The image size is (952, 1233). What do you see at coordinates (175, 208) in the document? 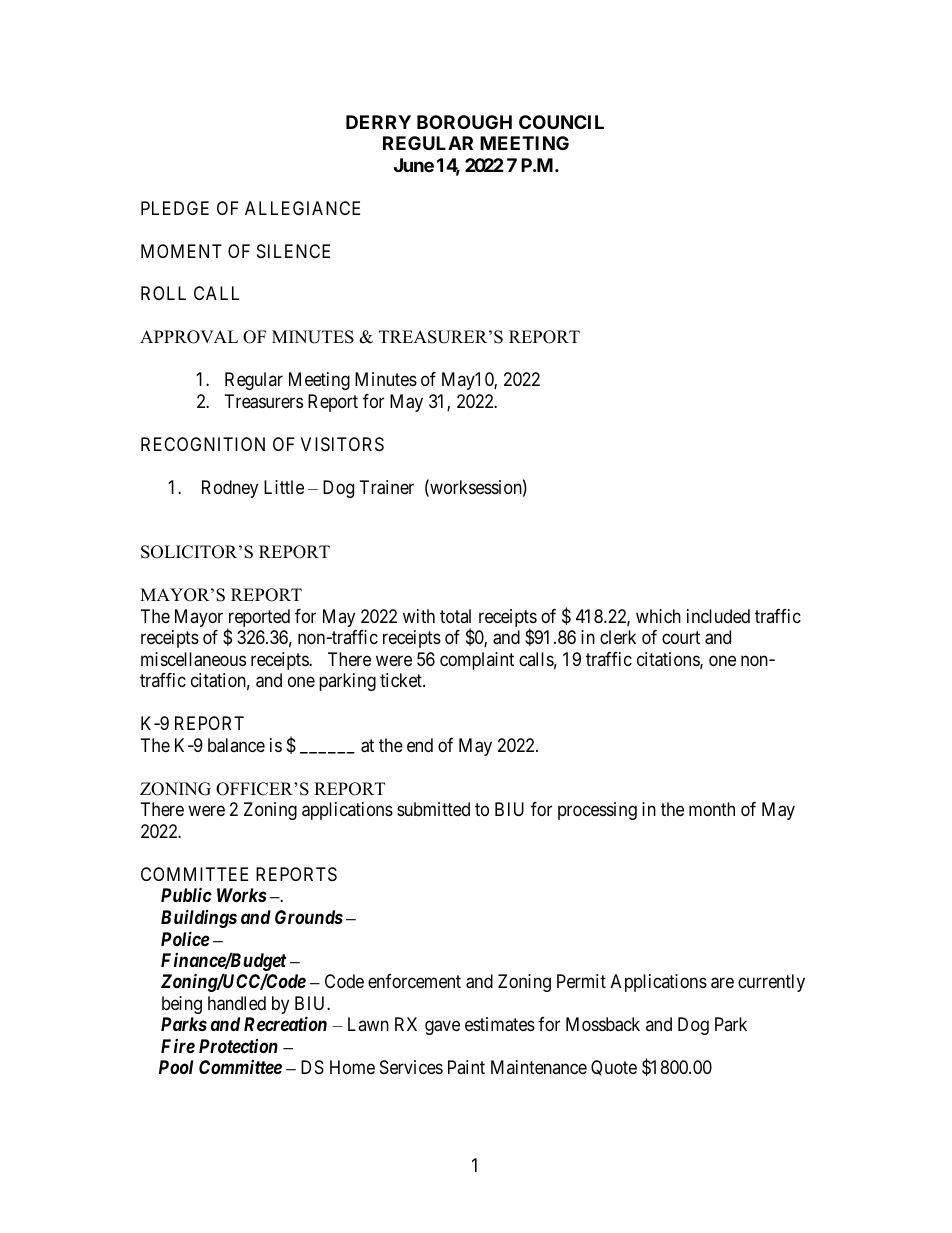
I see `PLEDGE` at bounding box center [175, 208].
